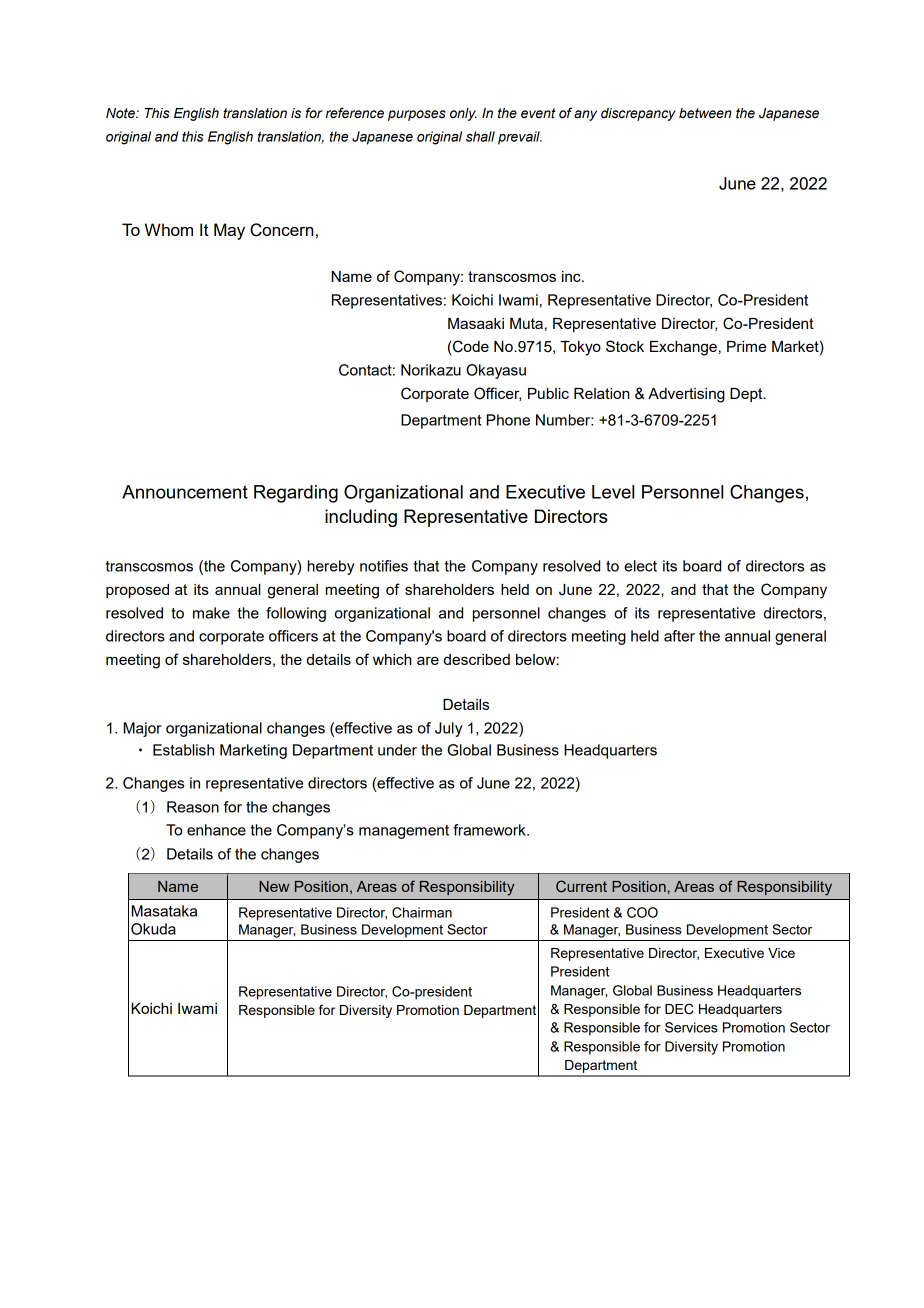 This screenshot has height=1308, width=924. What do you see at coordinates (392, 659) in the screenshot?
I see `which` at bounding box center [392, 659].
